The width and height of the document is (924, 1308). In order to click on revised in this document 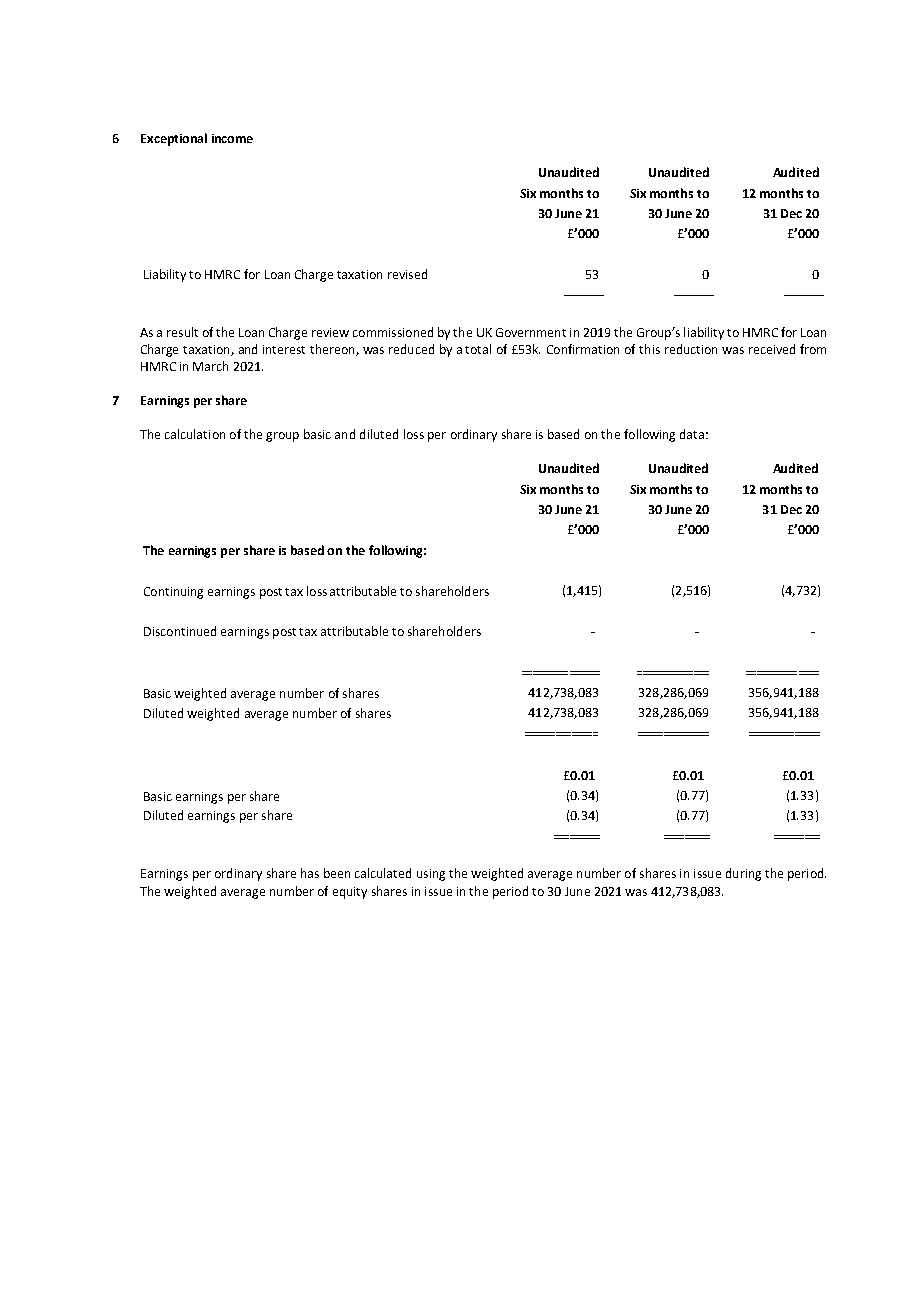, I will do `click(407, 274)`.
